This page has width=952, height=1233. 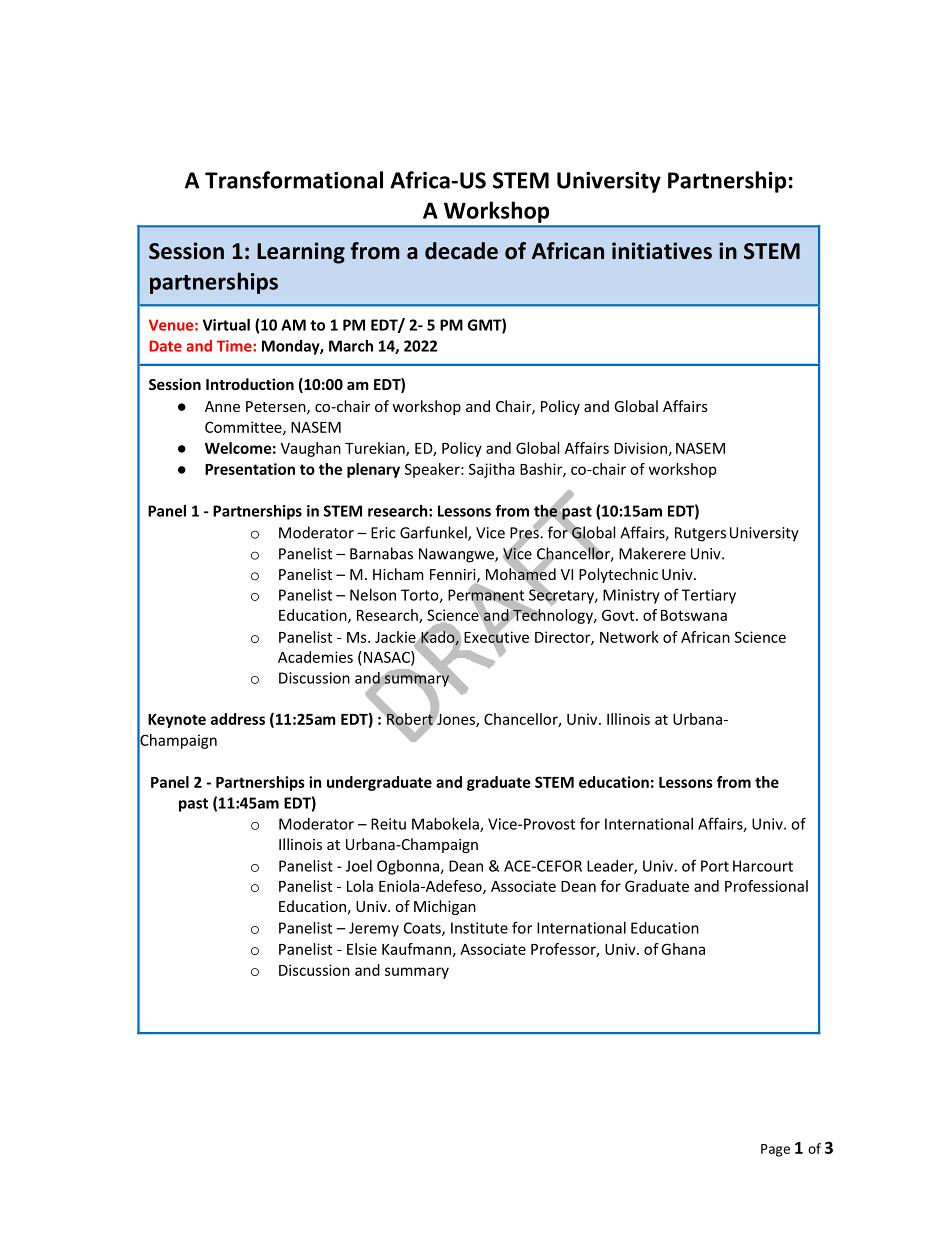 What do you see at coordinates (416, 949) in the page?
I see `Kaufmann` at bounding box center [416, 949].
